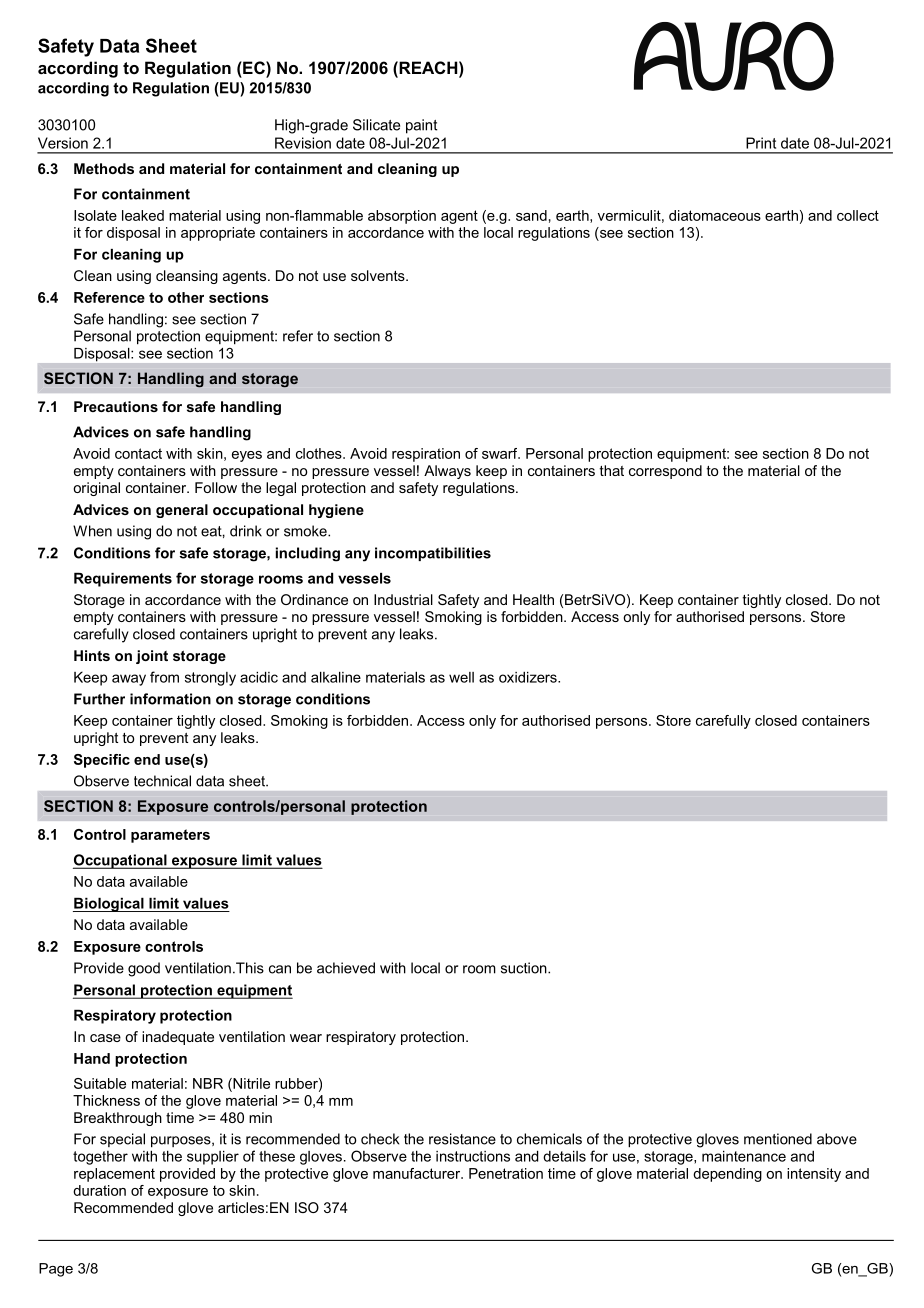  Describe the element at coordinates (433, 554) in the document. I see `incompatibilities` at that location.
